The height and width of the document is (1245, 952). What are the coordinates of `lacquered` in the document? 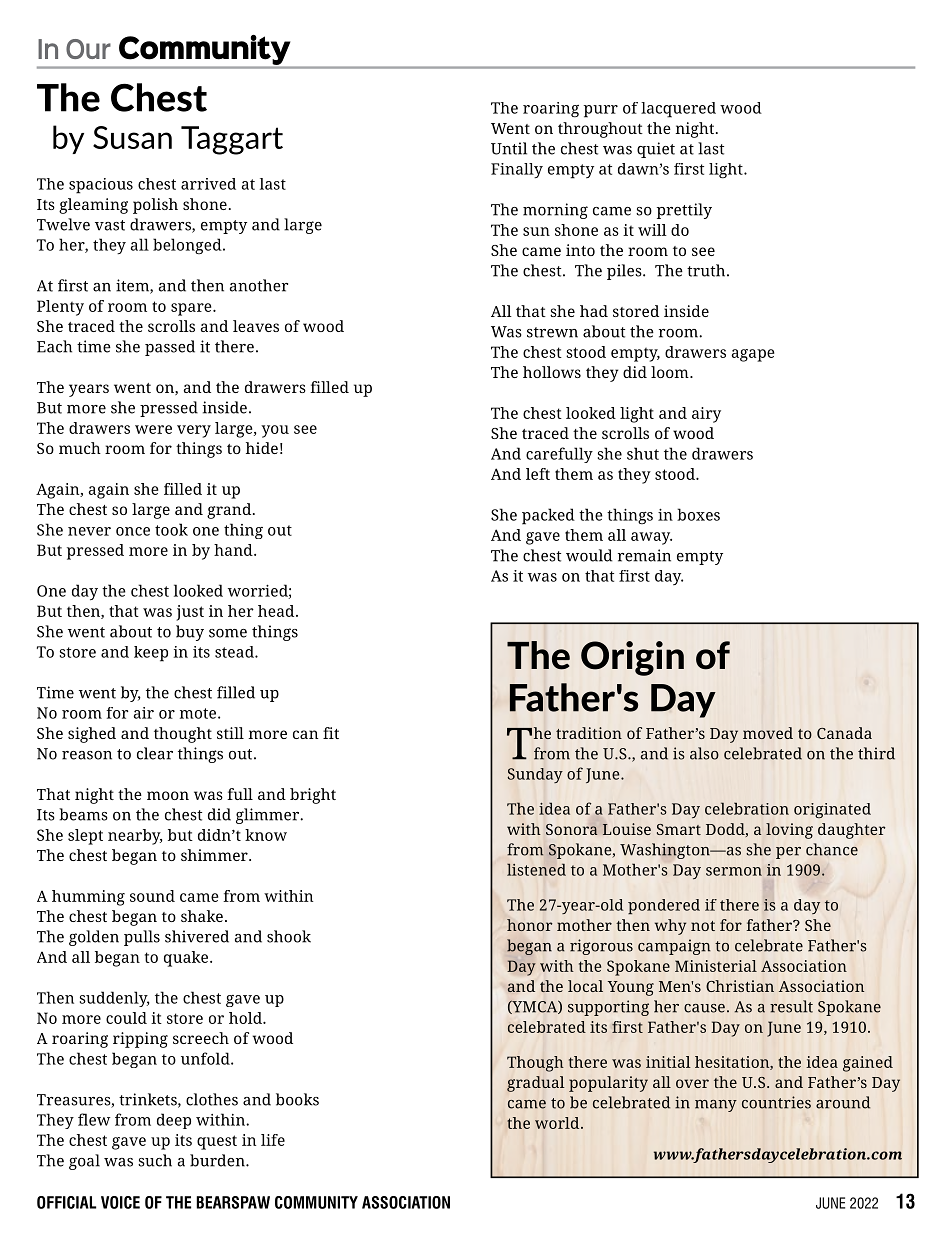 It's located at (678, 110).
